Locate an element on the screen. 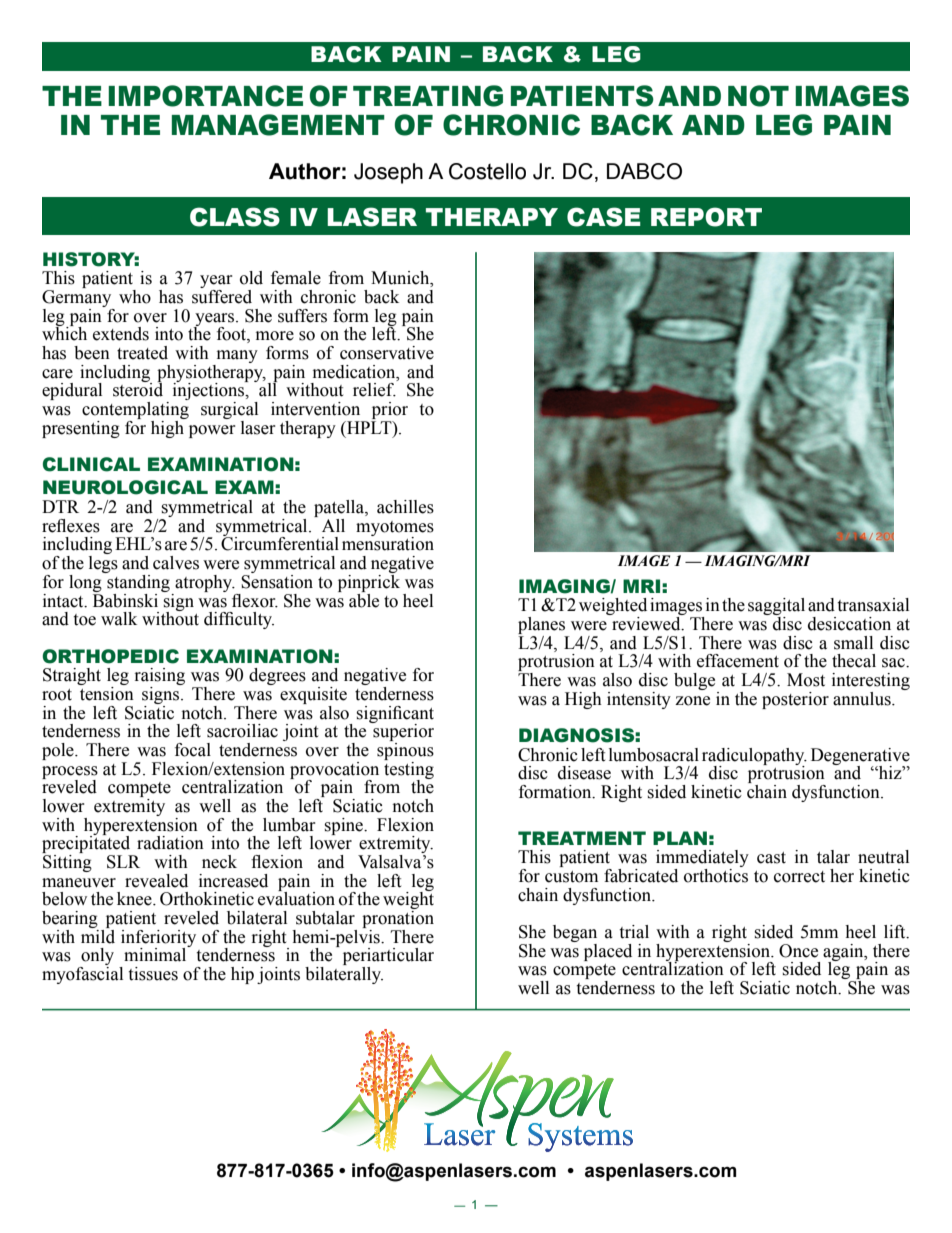  conservative is located at coordinates (387, 353).
